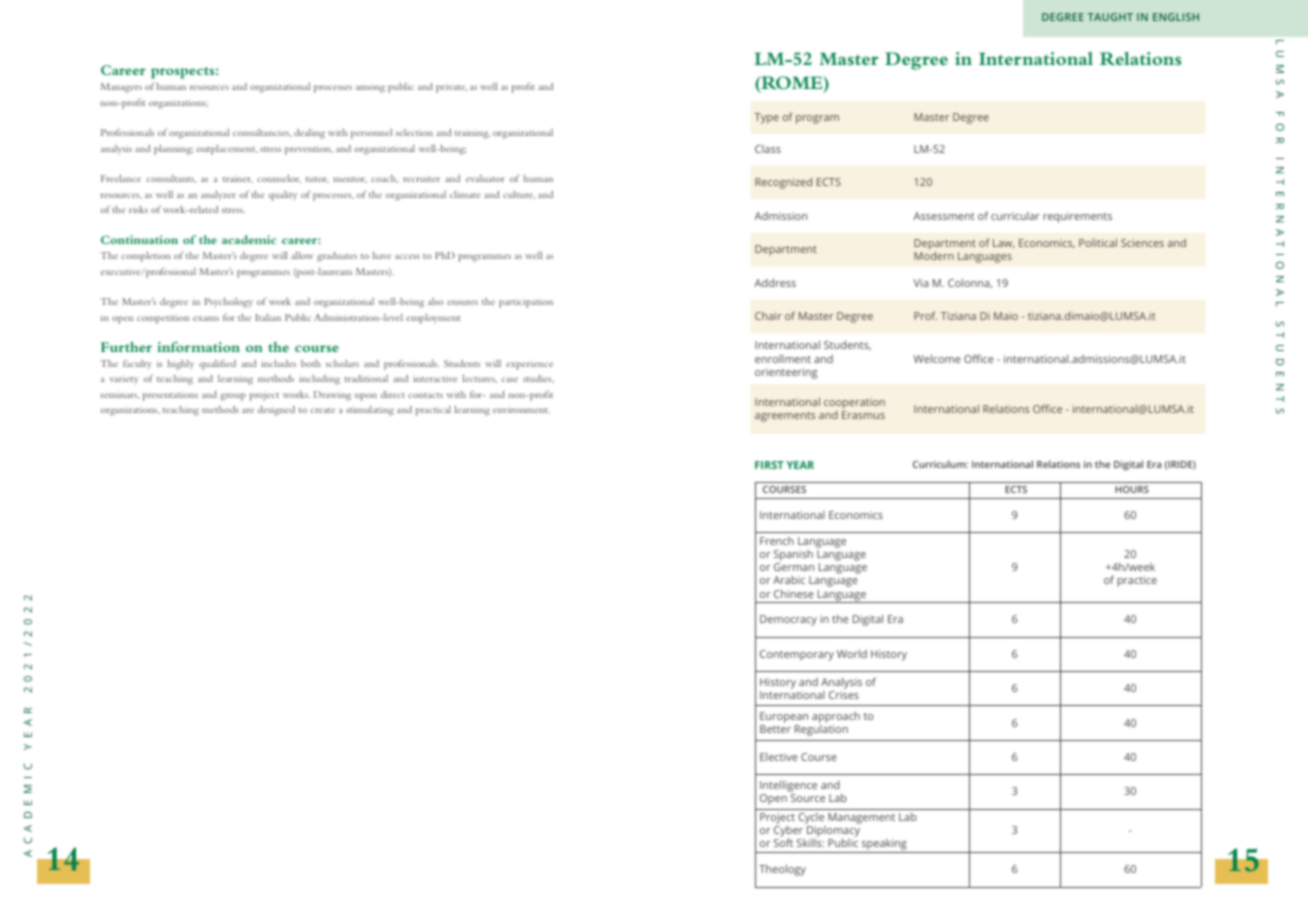  I want to click on Managers, so click(121, 88).
